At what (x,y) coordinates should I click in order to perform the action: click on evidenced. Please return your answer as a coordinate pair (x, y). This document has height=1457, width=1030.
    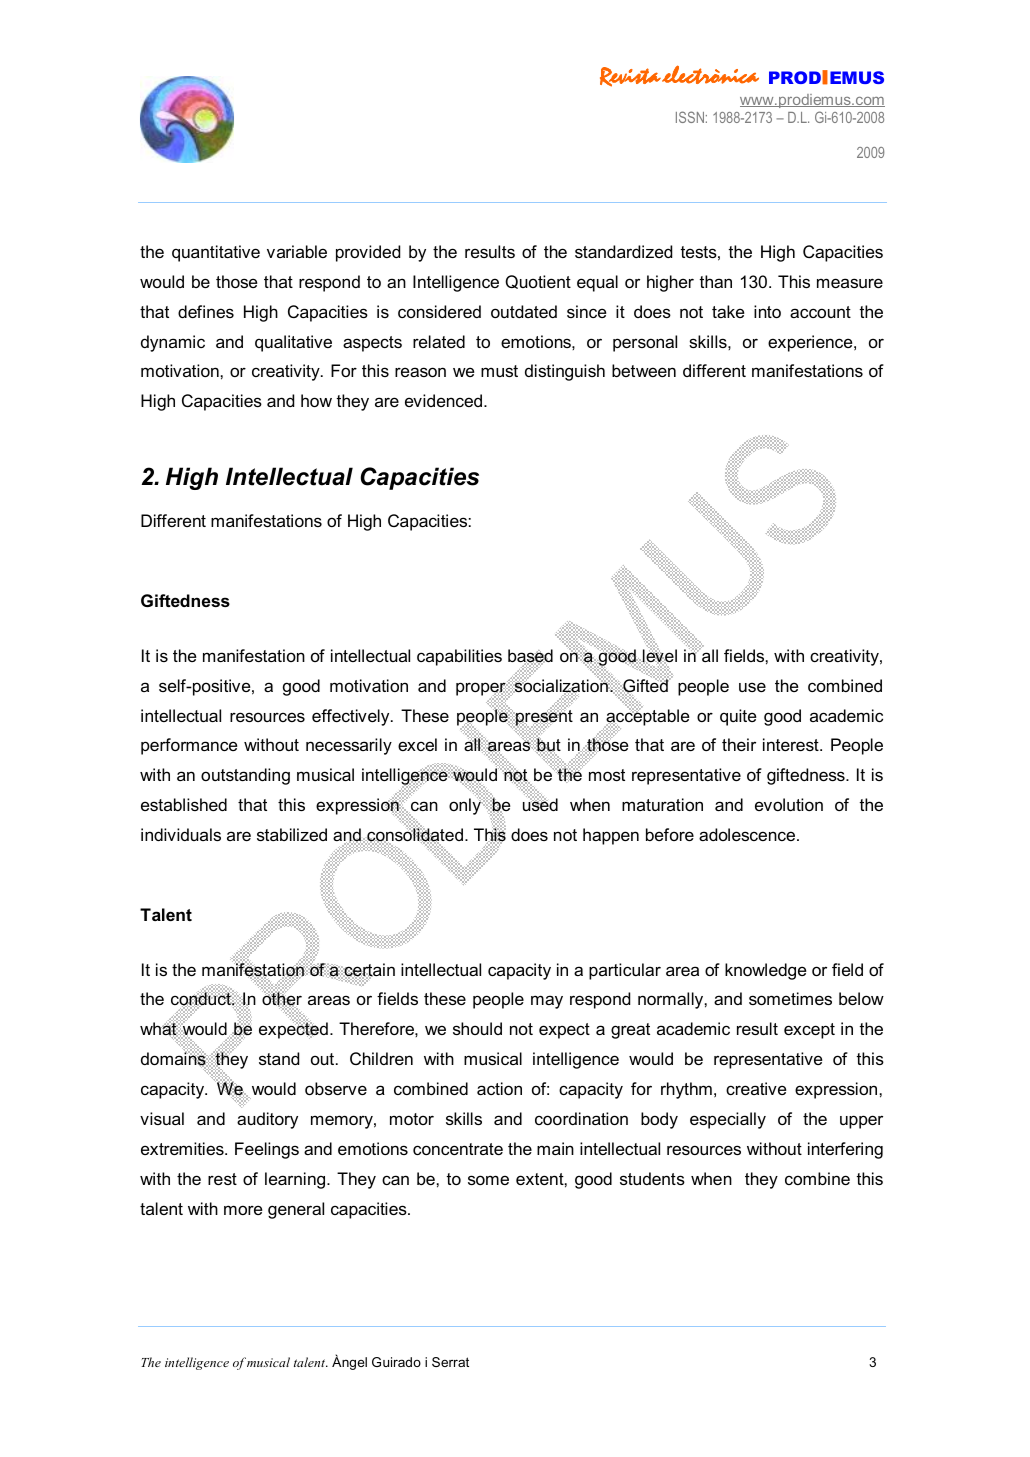
    Looking at the image, I should click on (445, 400).
